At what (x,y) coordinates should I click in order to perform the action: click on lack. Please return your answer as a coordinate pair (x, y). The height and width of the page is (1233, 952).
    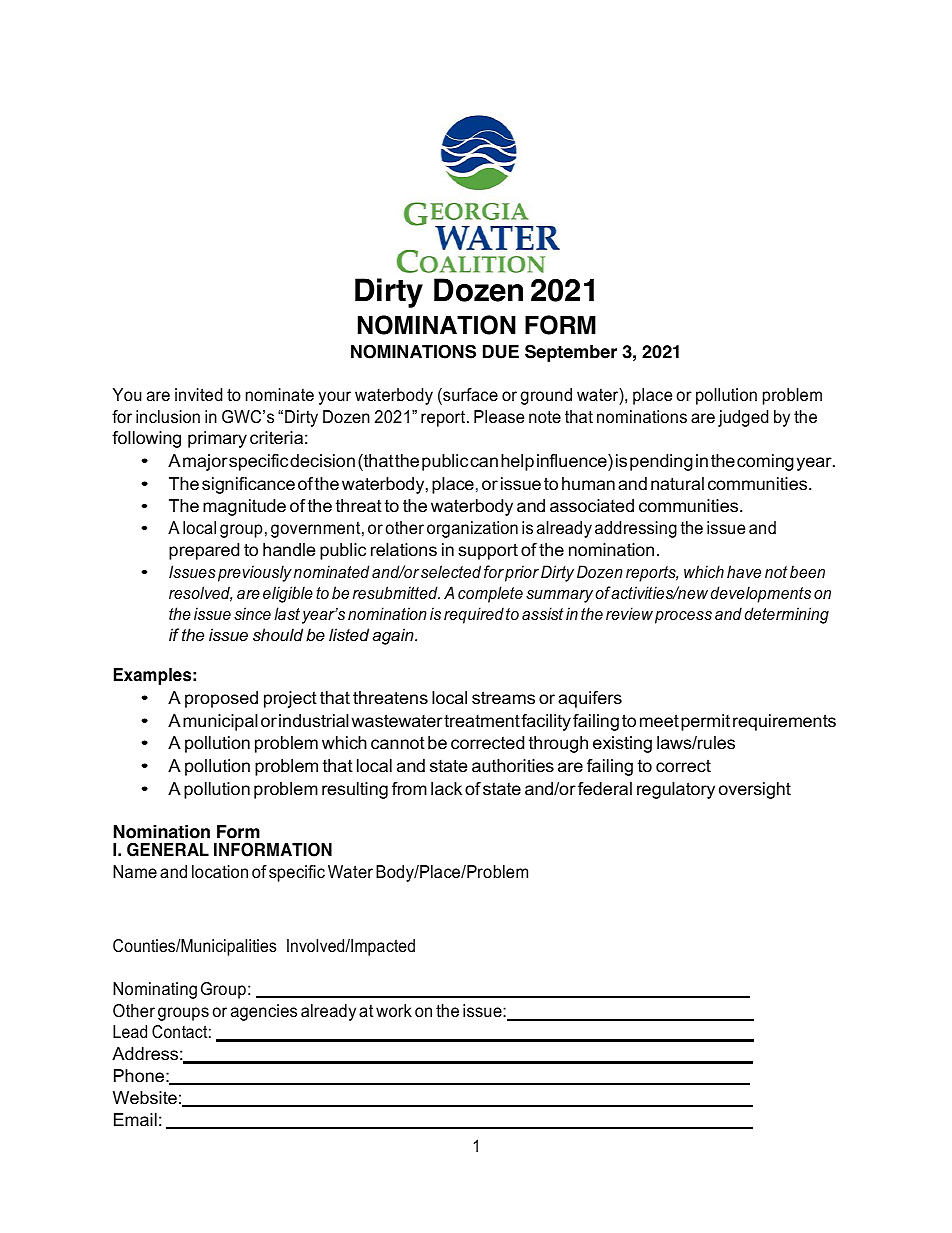
    Looking at the image, I should click on (446, 789).
